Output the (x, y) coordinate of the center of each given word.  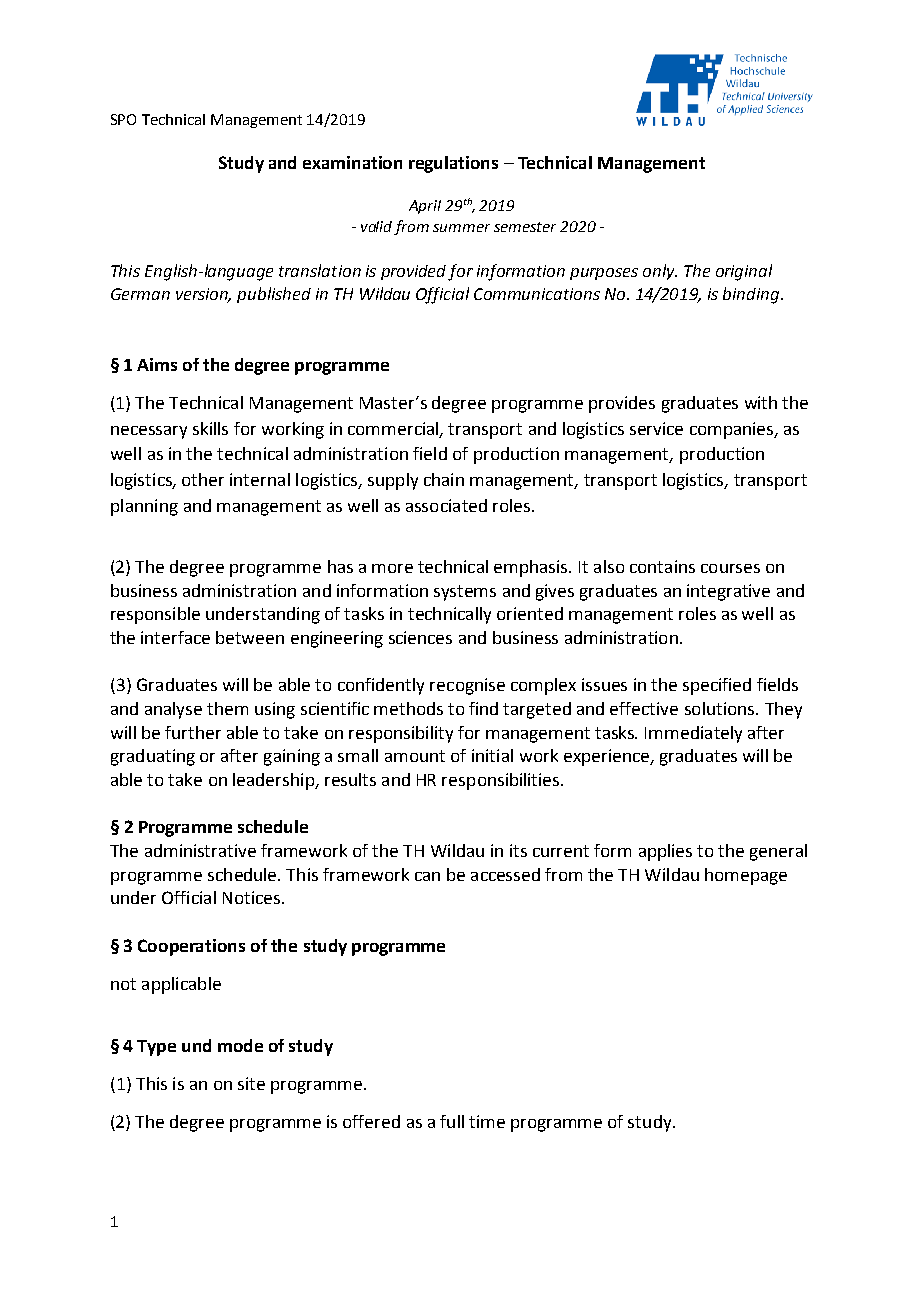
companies (733, 430)
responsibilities (502, 781)
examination (352, 162)
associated (446, 505)
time (487, 1121)
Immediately (693, 734)
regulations (453, 164)
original (744, 272)
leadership (275, 781)
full (452, 1121)
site (251, 1083)
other (203, 479)
